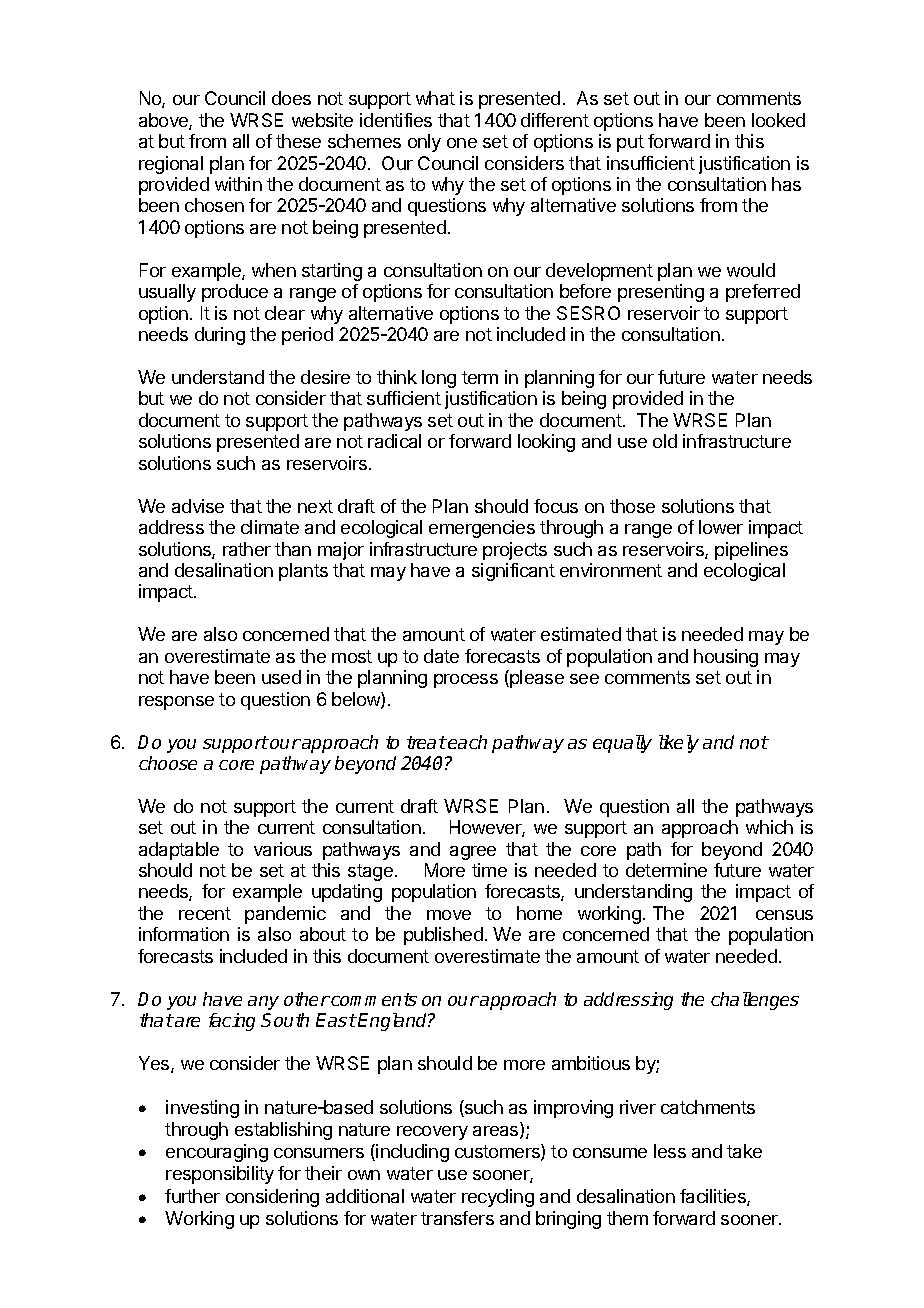 Image resolution: width=924 pixels, height=1308 pixels. What do you see at coordinates (220, 1175) in the screenshot?
I see `responsibility` at bounding box center [220, 1175].
